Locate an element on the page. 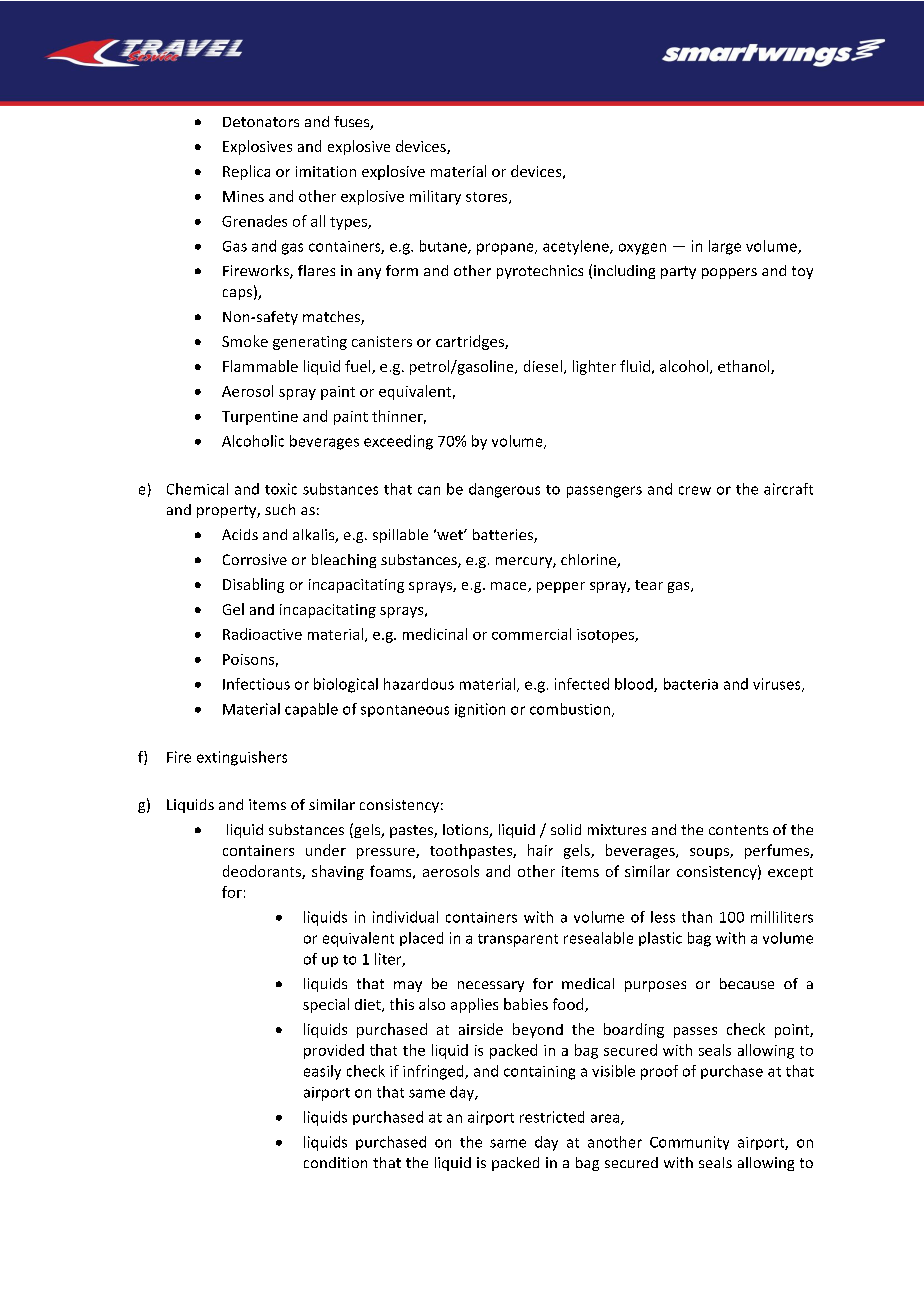 Image resolution: width=924 pixels, height=1308 pixels. restricted is located at coordinates (552, 1117).
